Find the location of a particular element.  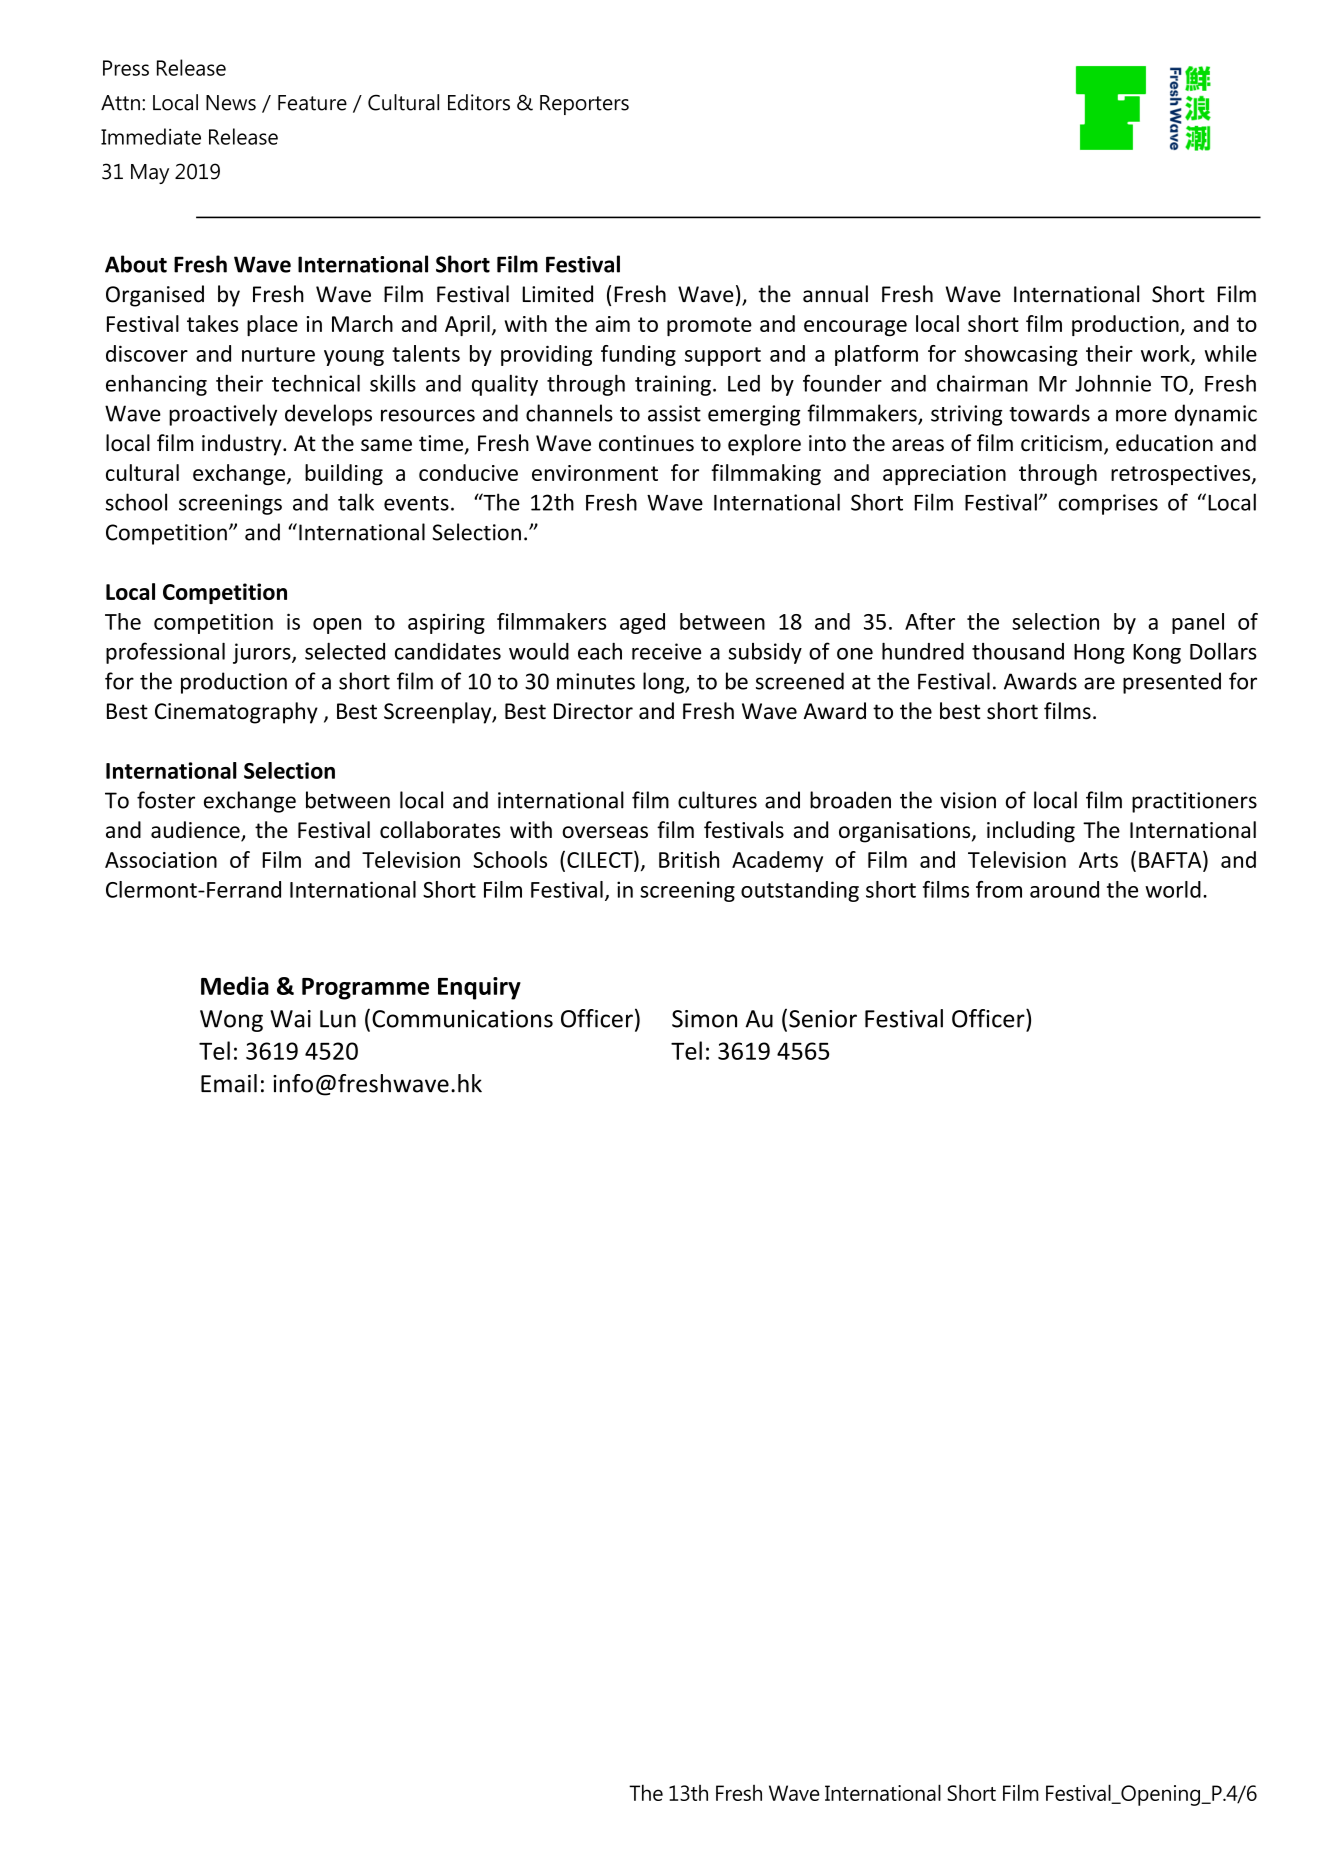

Email is located at coordinates (229, 1083).
